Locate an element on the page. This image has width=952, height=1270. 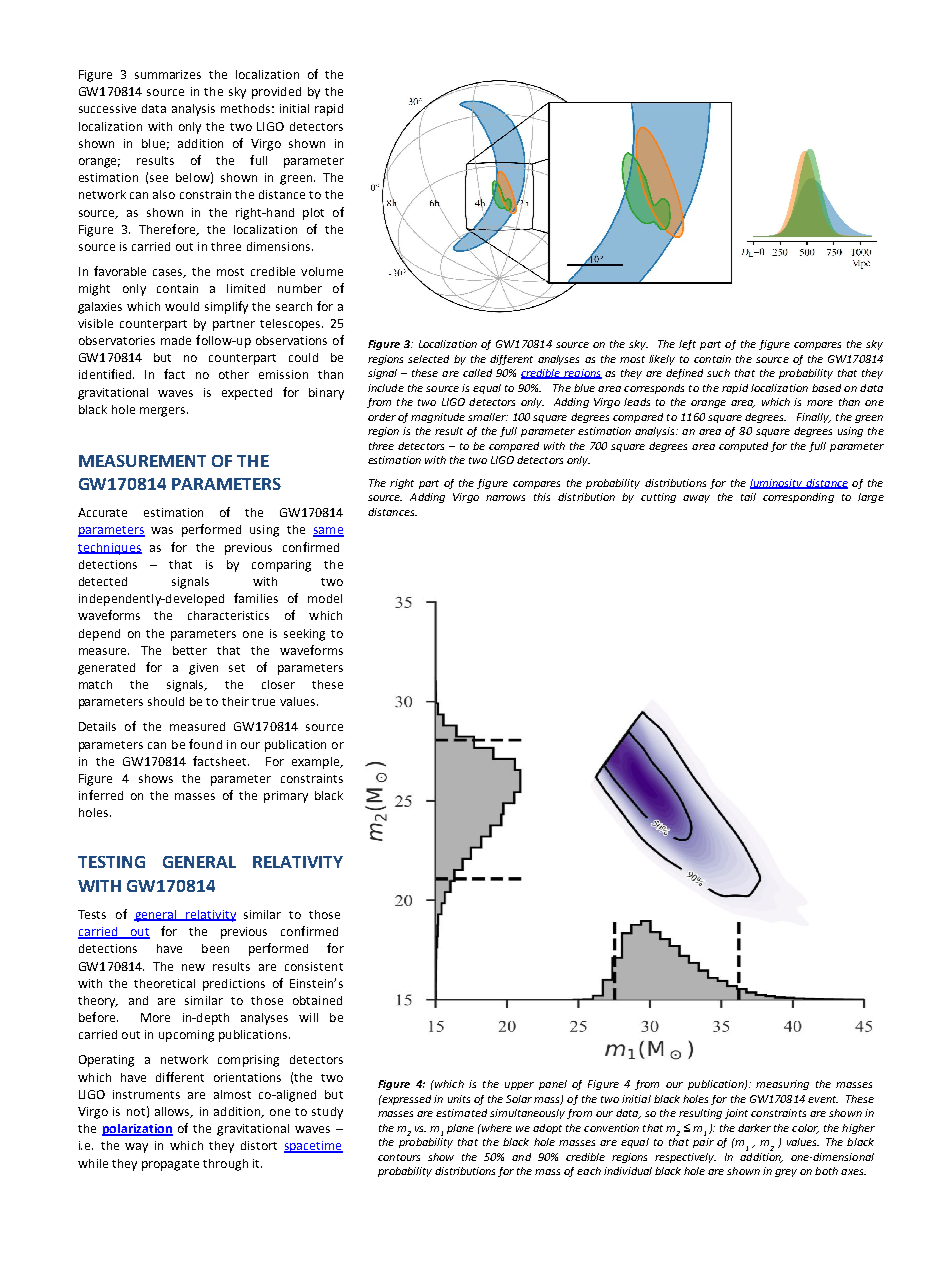
better is located at coordinates (190, 650).
